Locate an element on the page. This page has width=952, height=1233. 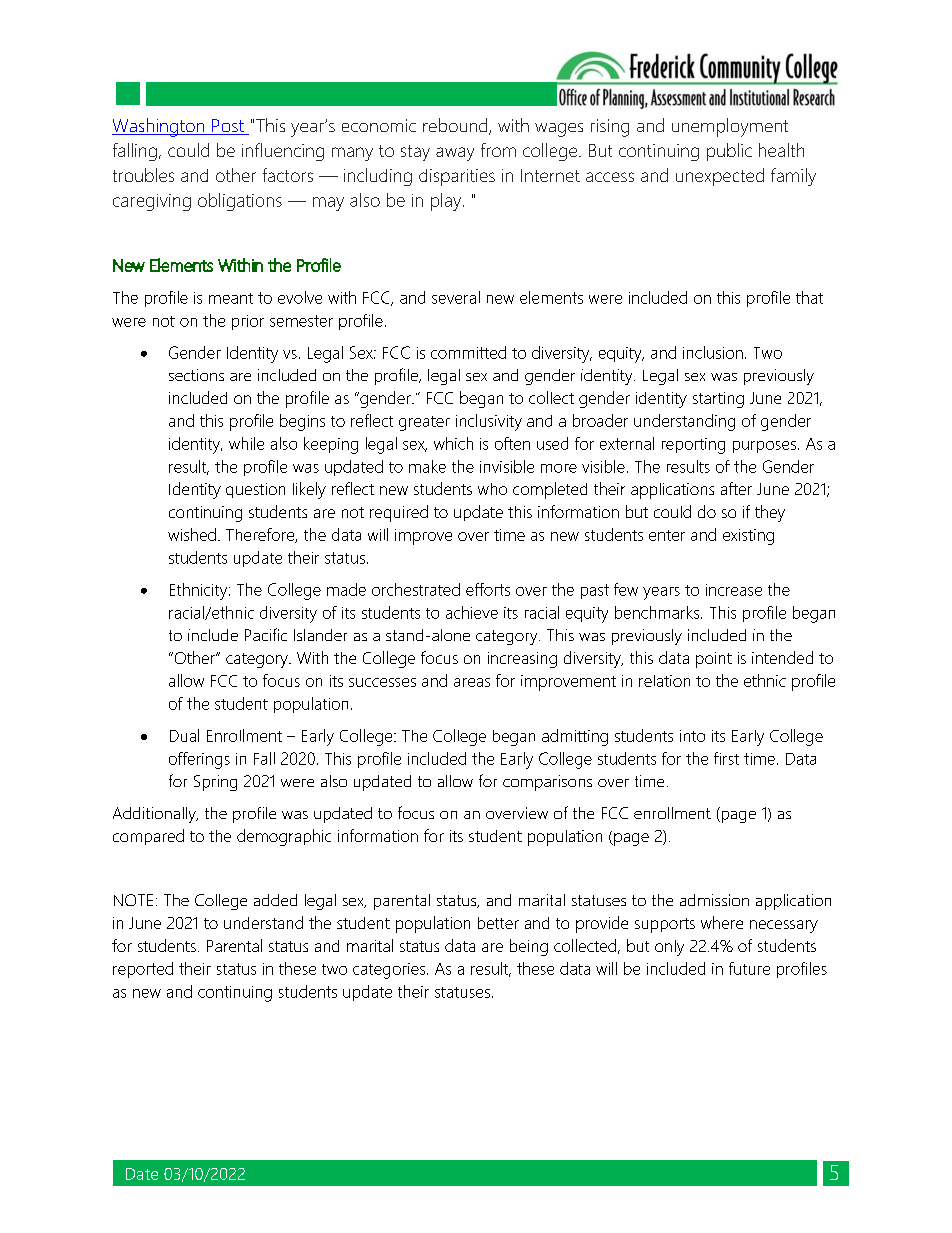
first is located at coordinates (726, 758).
